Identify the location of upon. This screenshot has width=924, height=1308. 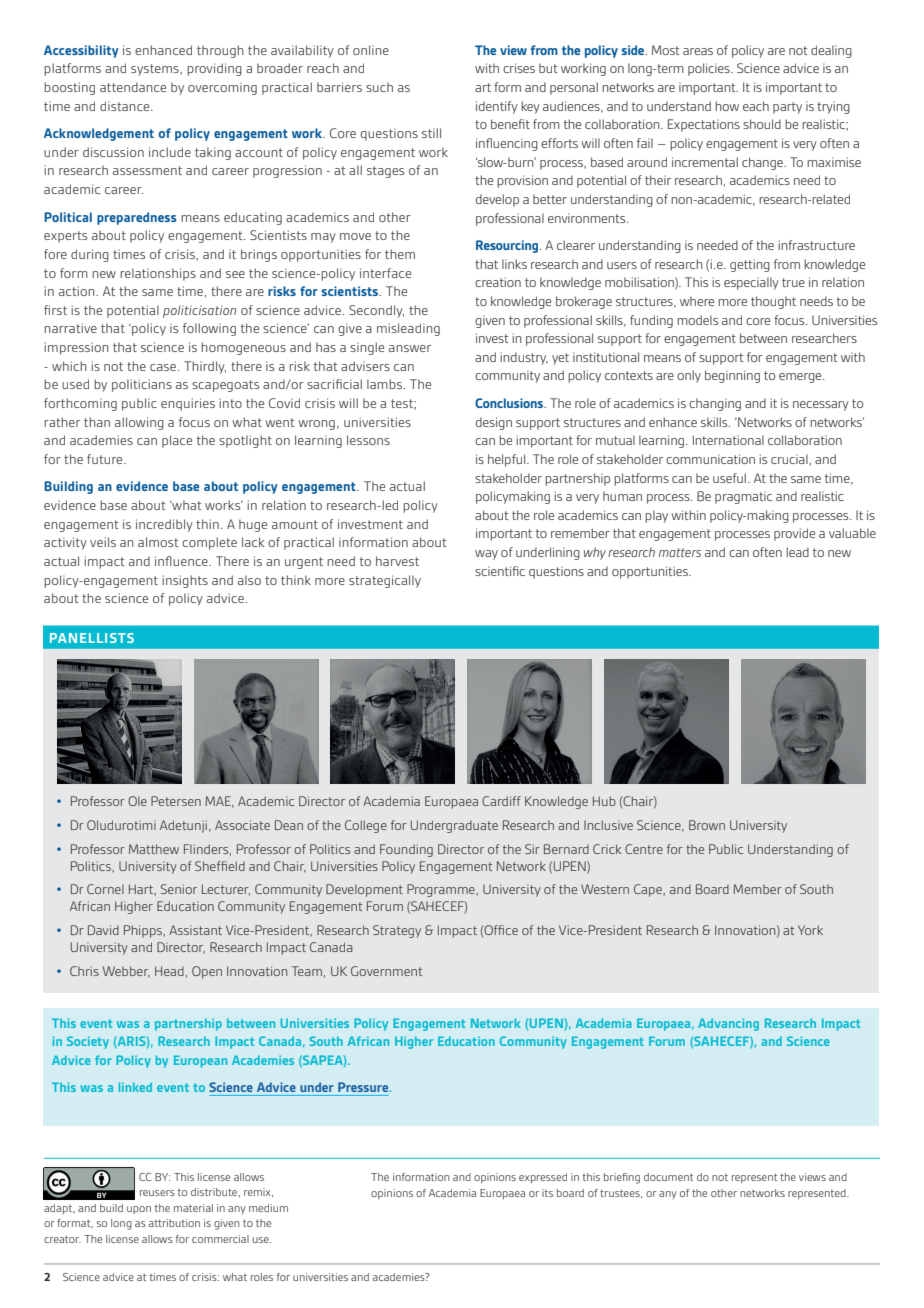
(139, 1210).
